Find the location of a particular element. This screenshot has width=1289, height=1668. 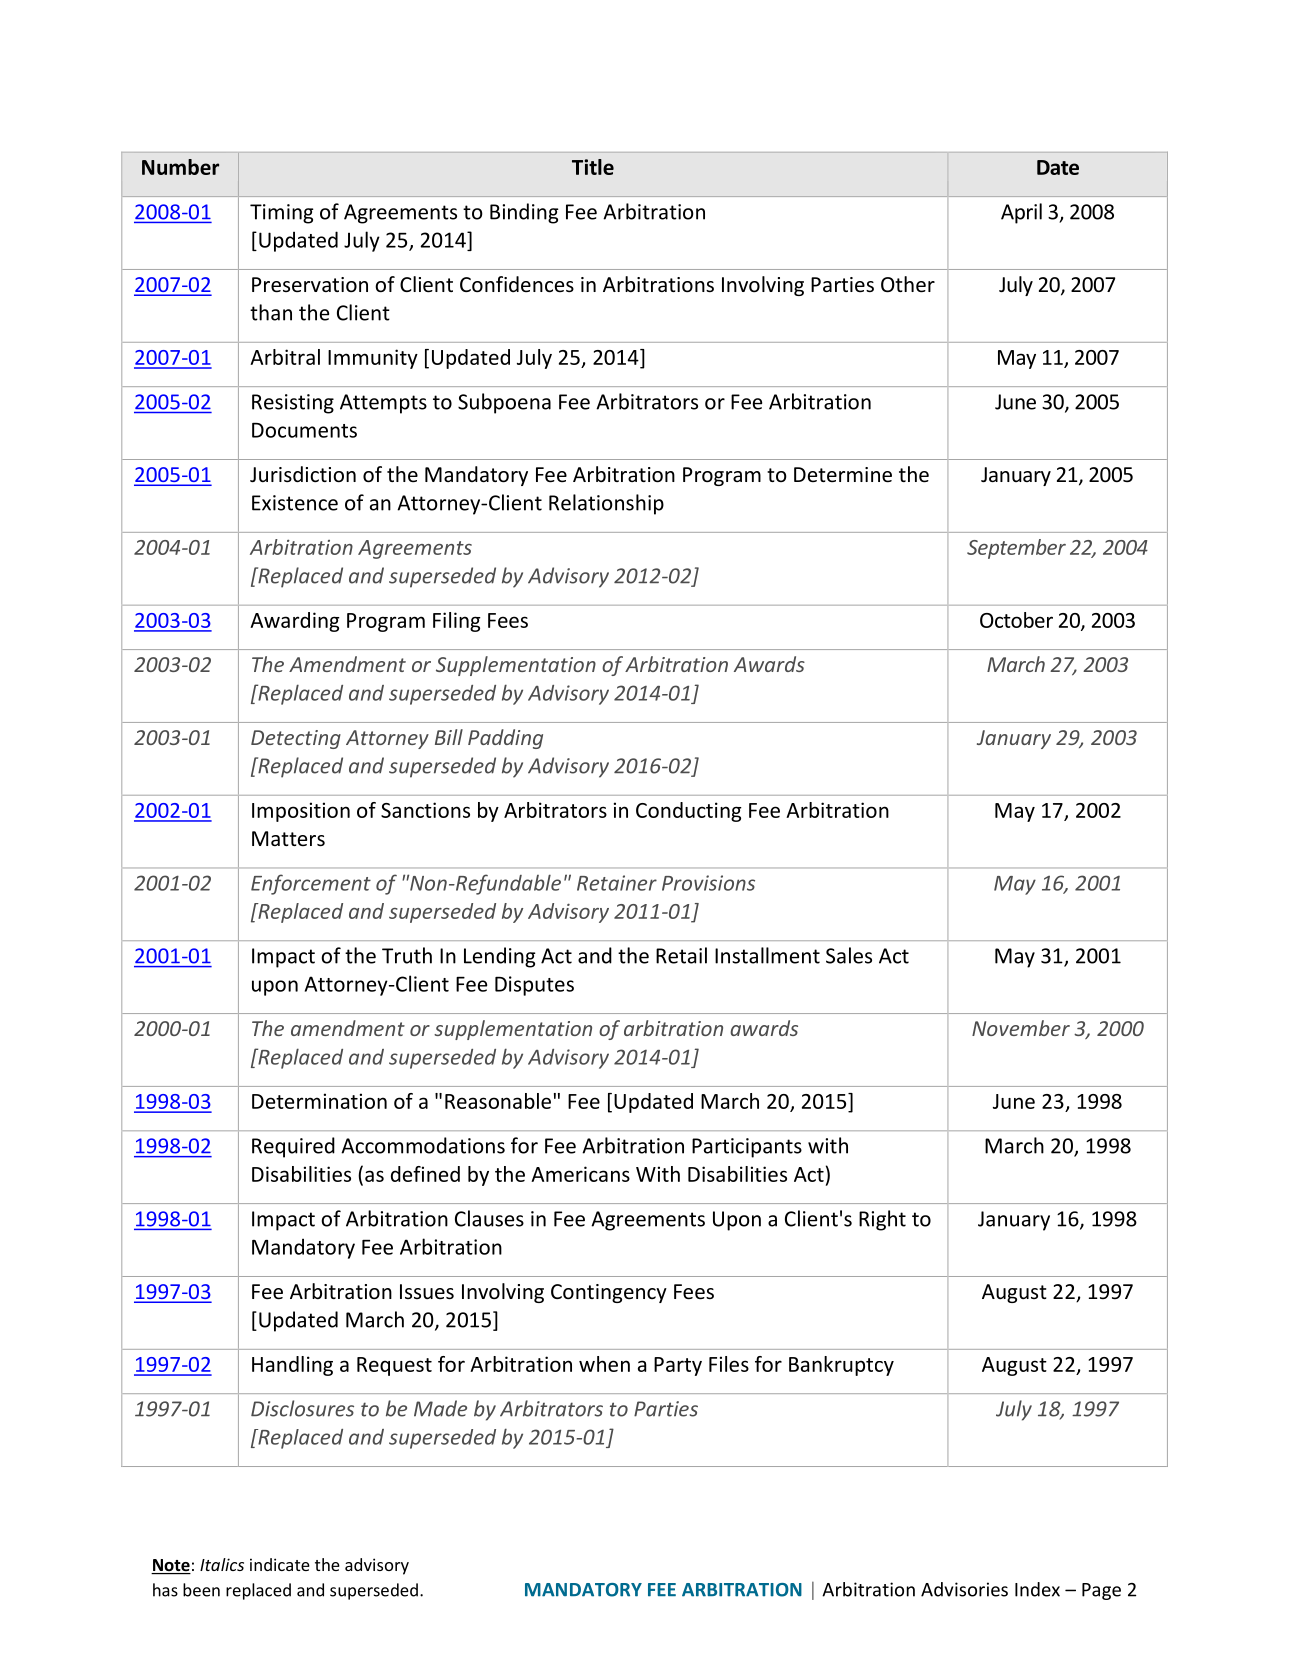

Advisories is located at coordinates (964, 1589).
